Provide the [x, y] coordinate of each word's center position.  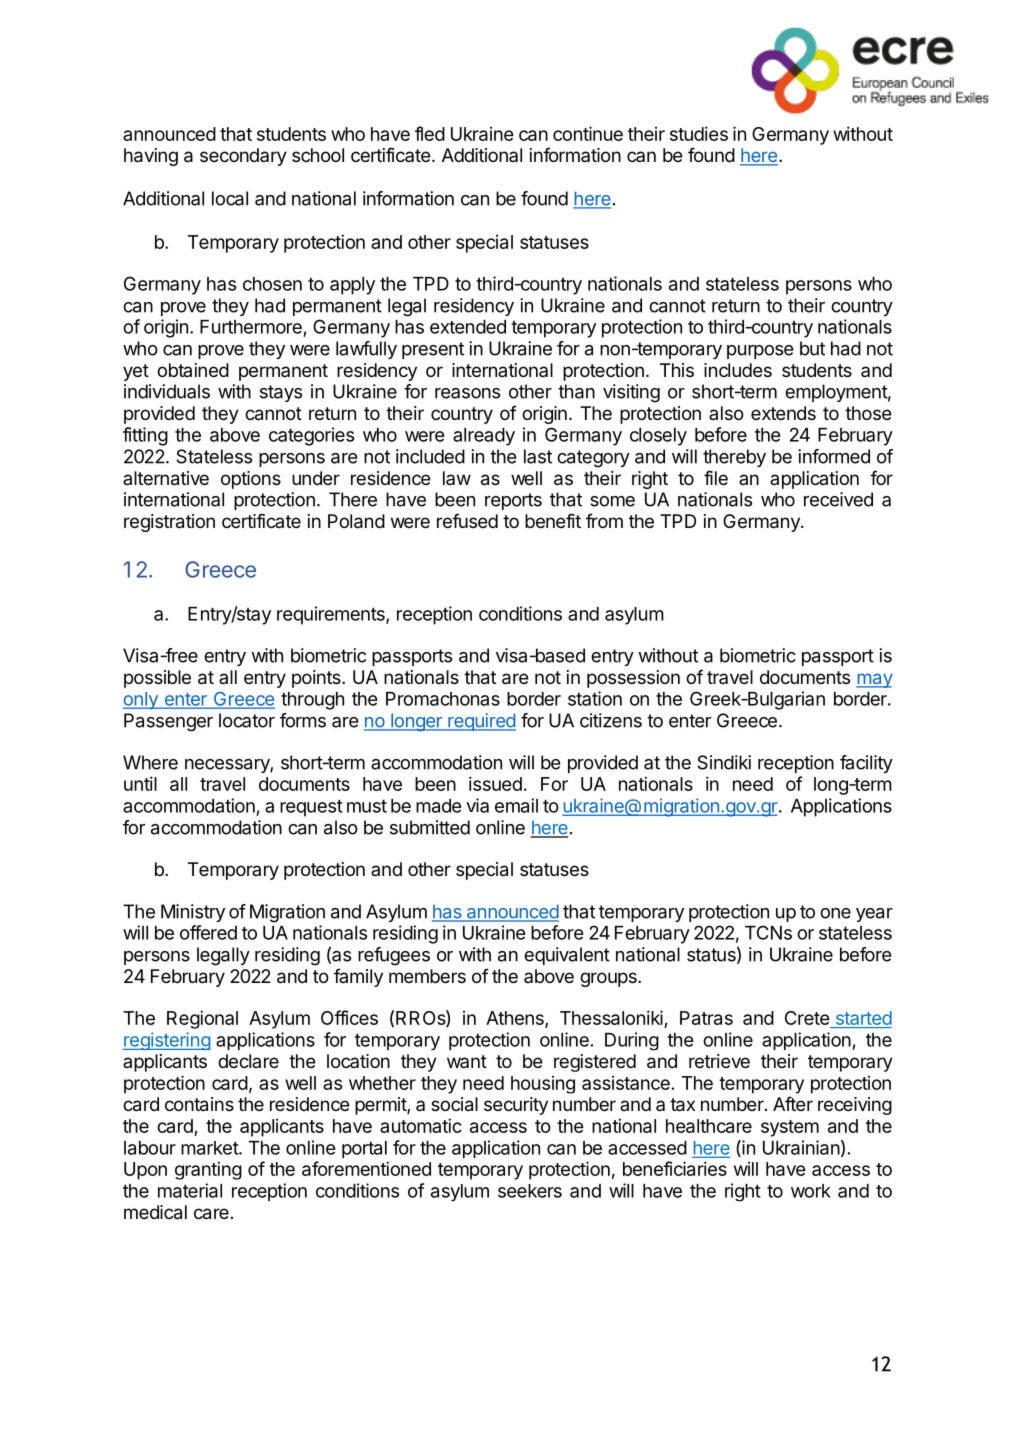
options [251, 480]
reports [513, 501]
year [874, 915]
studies [699, 133]
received [838, 499]
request [311, 808]
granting [208, 1170]
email [516, 805]
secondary [243, 157]
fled [430, 133]
